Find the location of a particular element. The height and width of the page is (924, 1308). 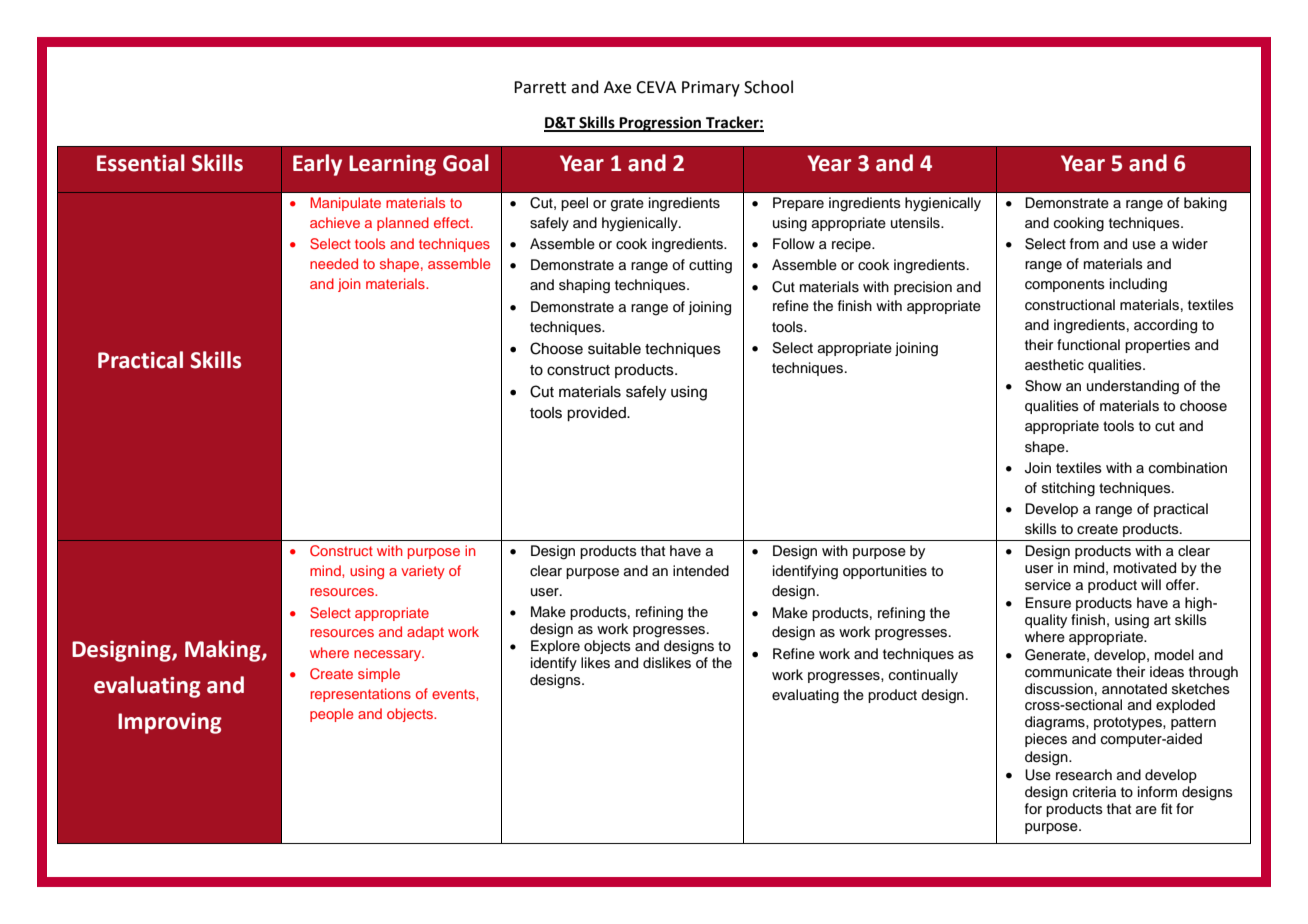

criteria is located at coordinates (1094, 792).
